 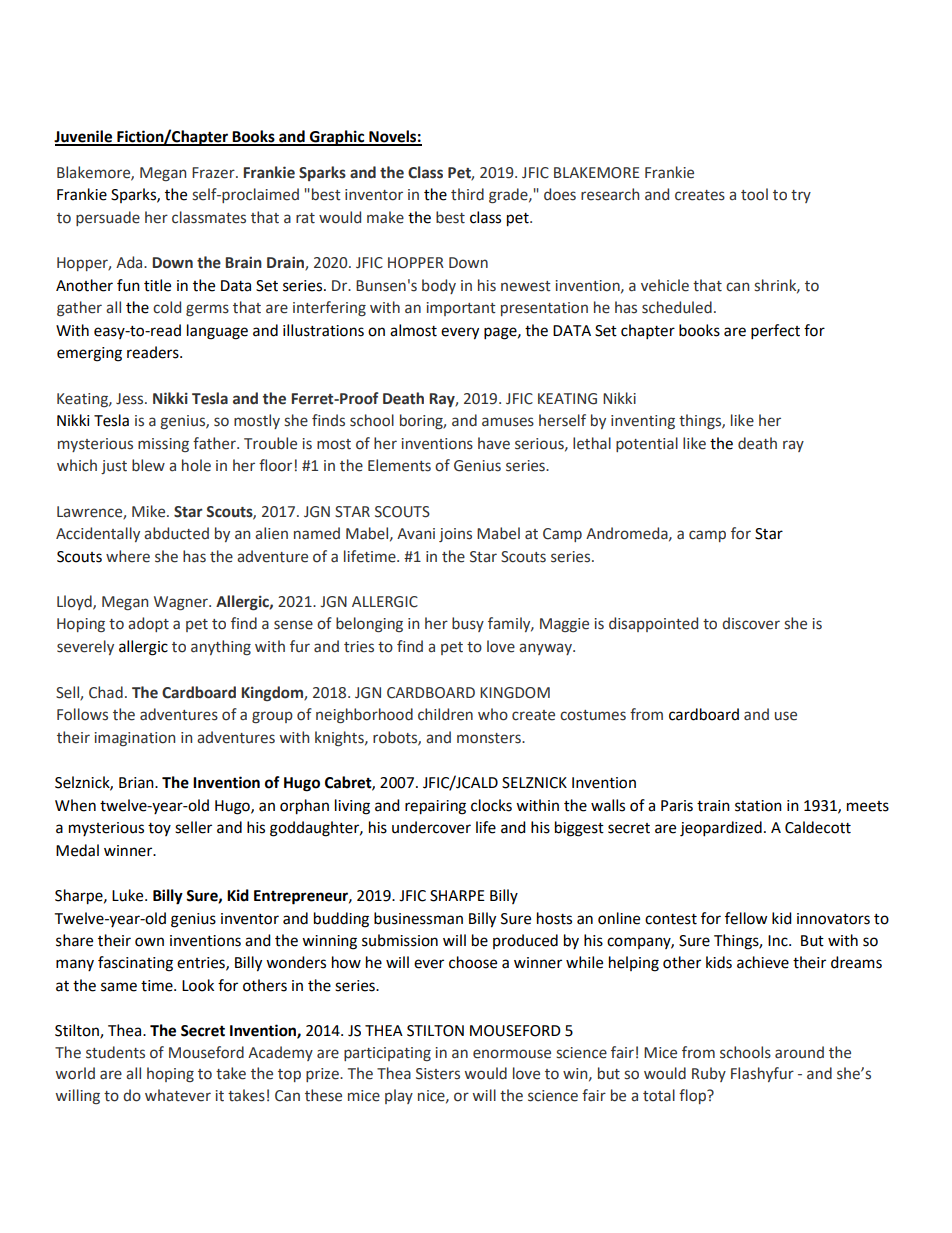 What do you see at coordinates (746, 918) in the screenshot?
I see `fellow` at bounding box center [746, 918].
